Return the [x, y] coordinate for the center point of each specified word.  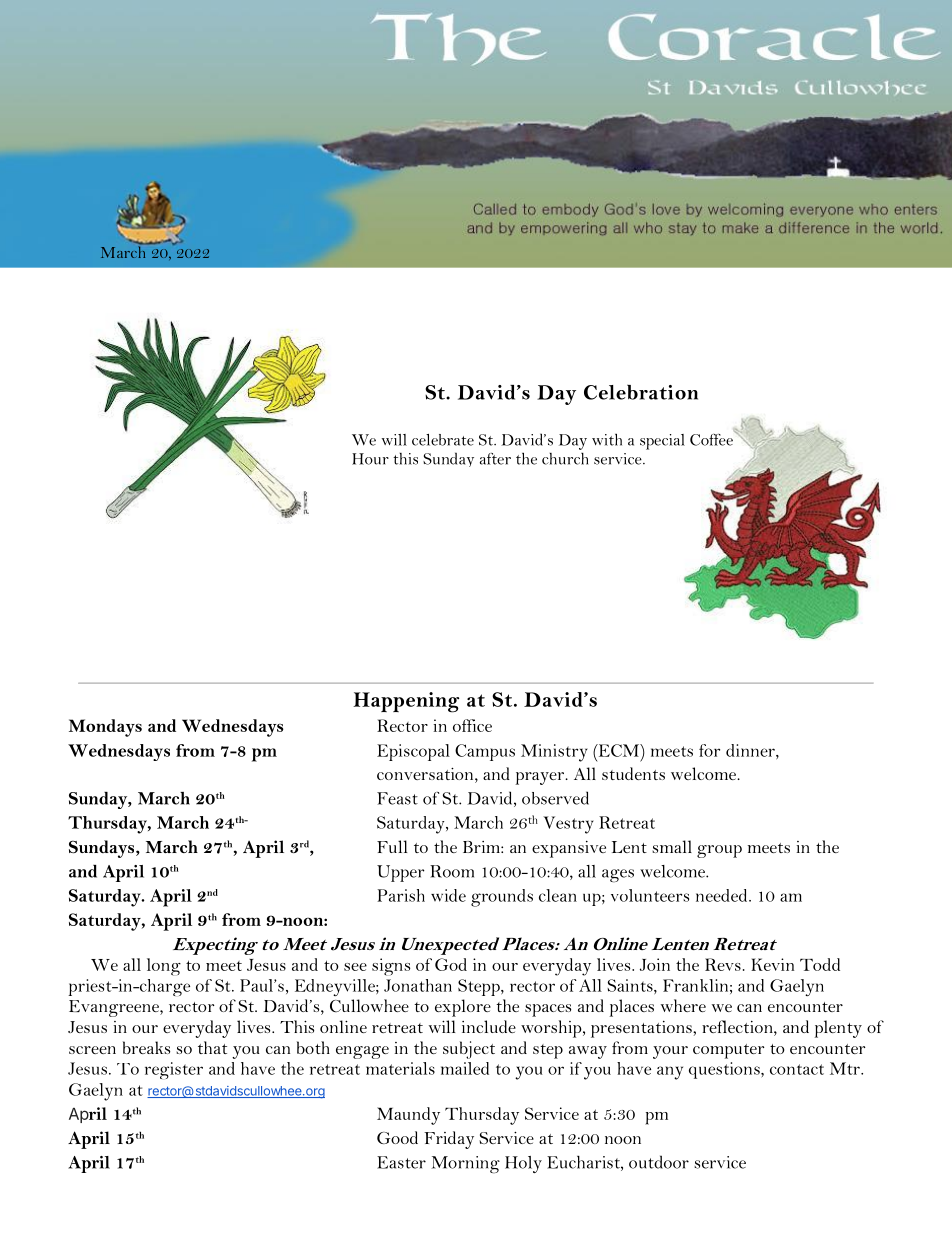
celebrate [443, 440]
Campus [485, 752]
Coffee [712, 438]
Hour [370, 459]
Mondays [105, 728]
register [174, 1070]
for [709, 750]
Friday [449, 1140]
